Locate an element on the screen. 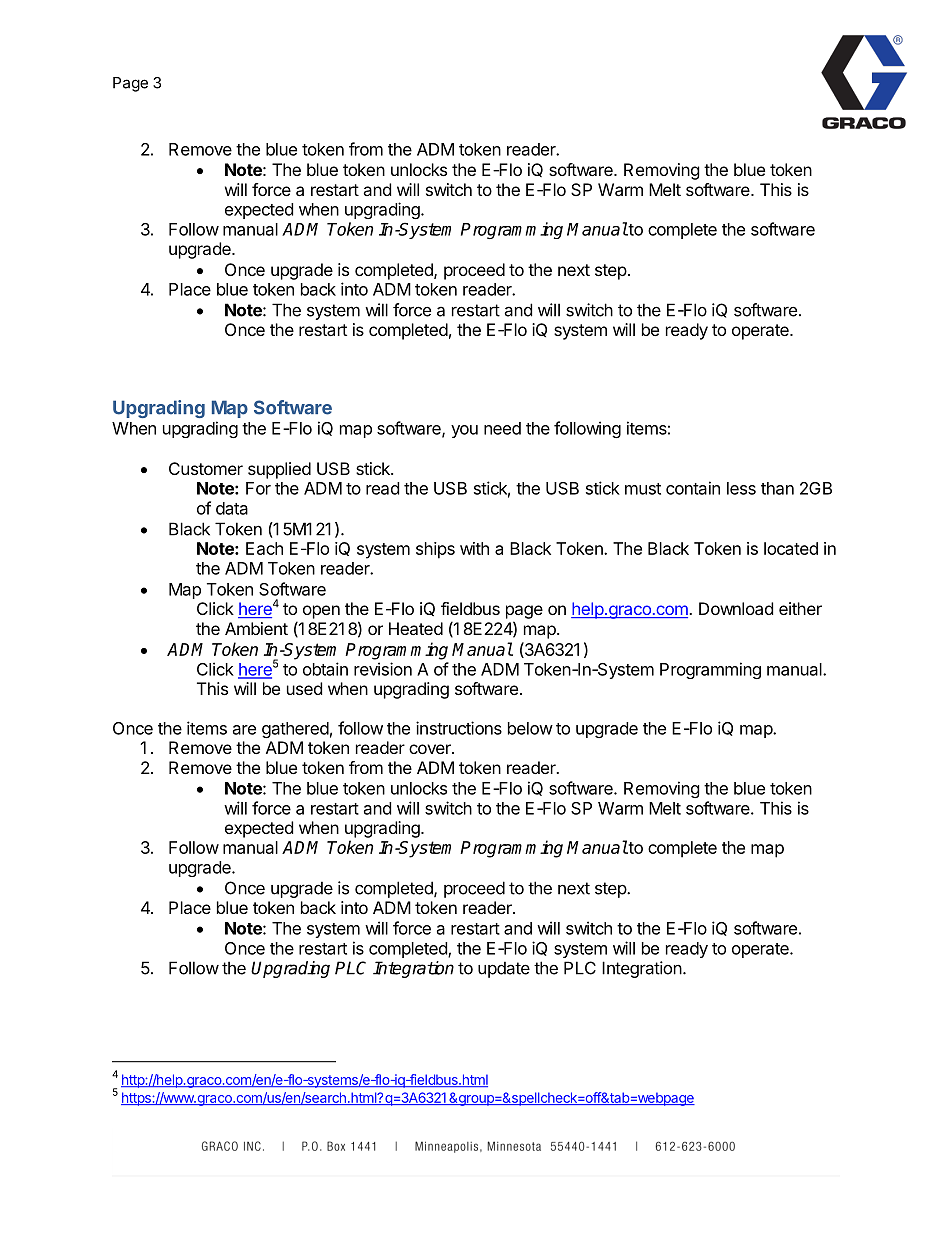 The height and width of the screenshot is (1233, 952). update is located at coordinates (504, 969).
